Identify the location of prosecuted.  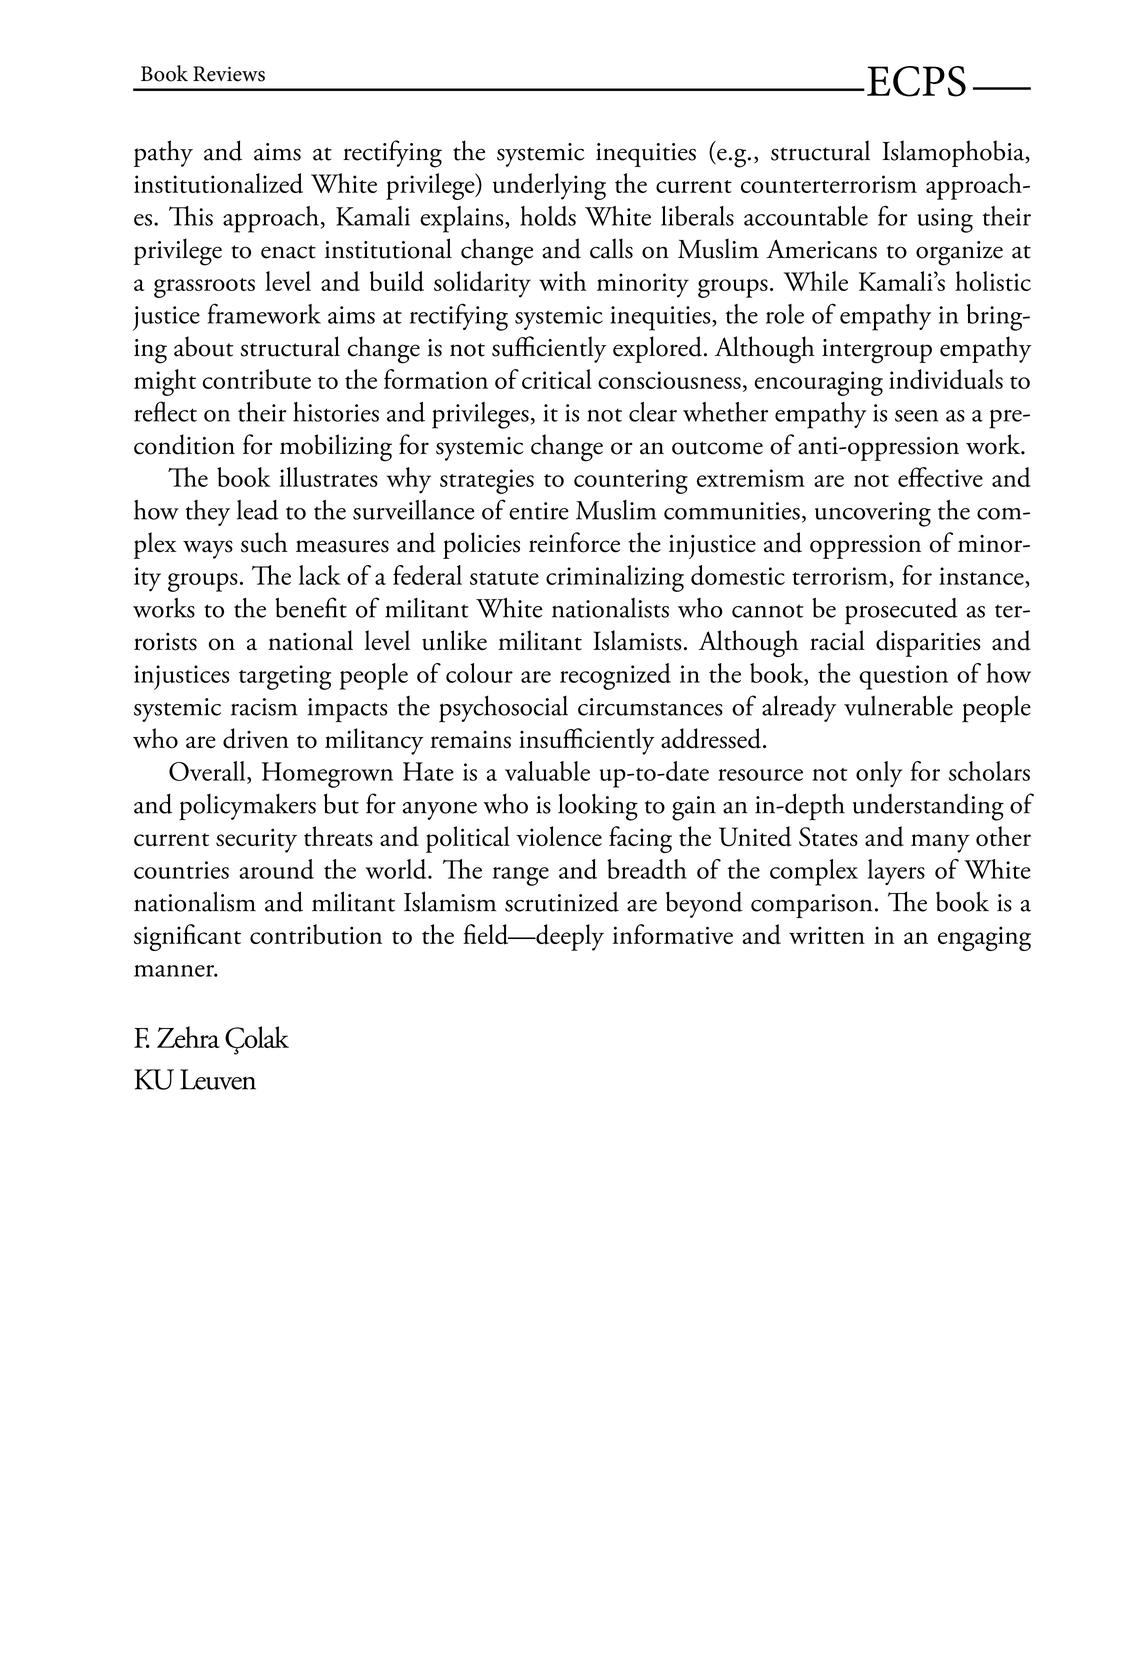
(901, 611).
